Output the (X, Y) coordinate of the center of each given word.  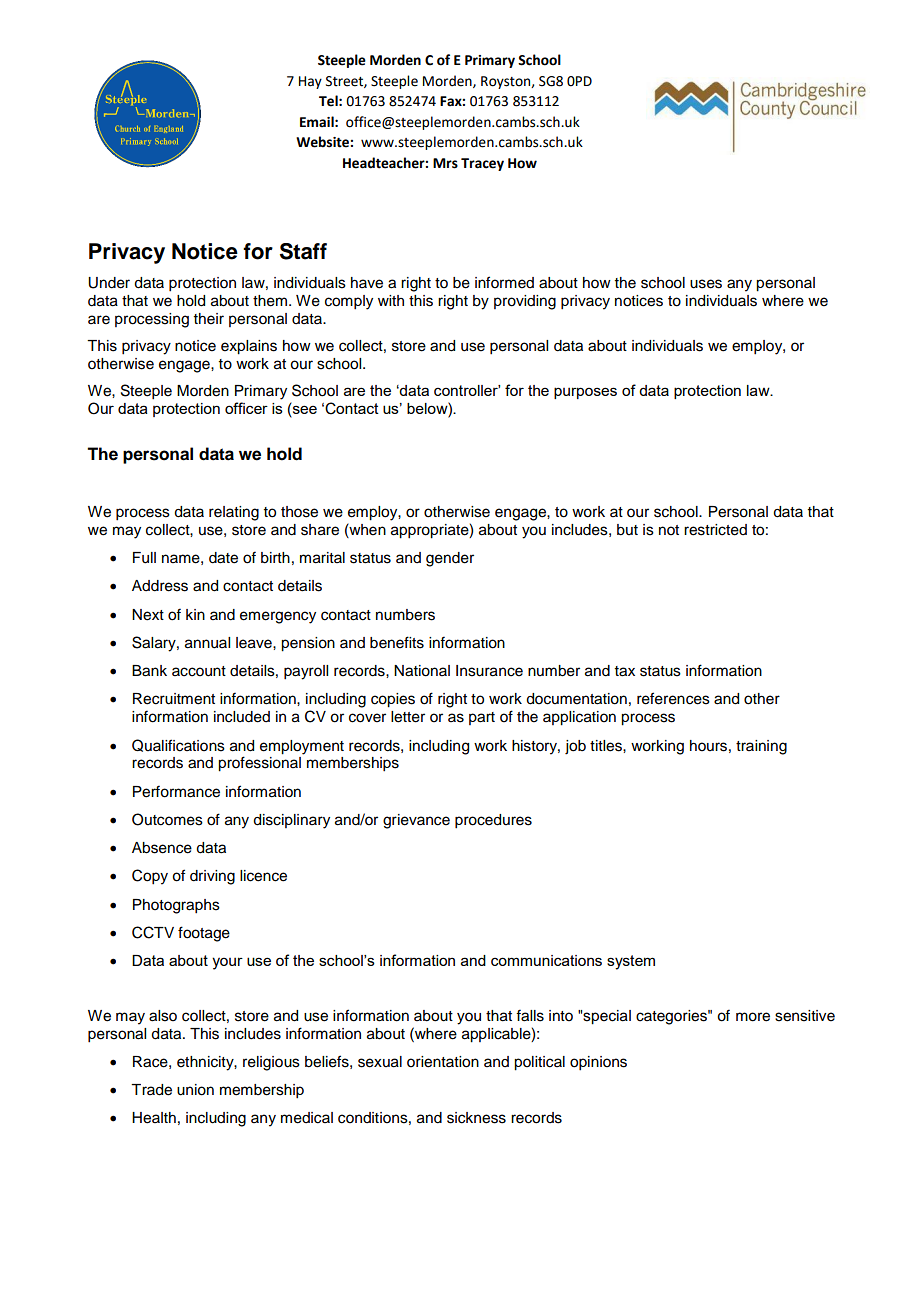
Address (160, 586)
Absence (162, 848)
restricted (715, 530)
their (209, 319)
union (195, 1090)
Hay (310, 82)
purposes (585, 393)
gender (450, 559)
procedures (493, 821)
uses (706, 284)
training (761, 747)
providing (525, 302)
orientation (443, 1062)
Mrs (445, 163)
